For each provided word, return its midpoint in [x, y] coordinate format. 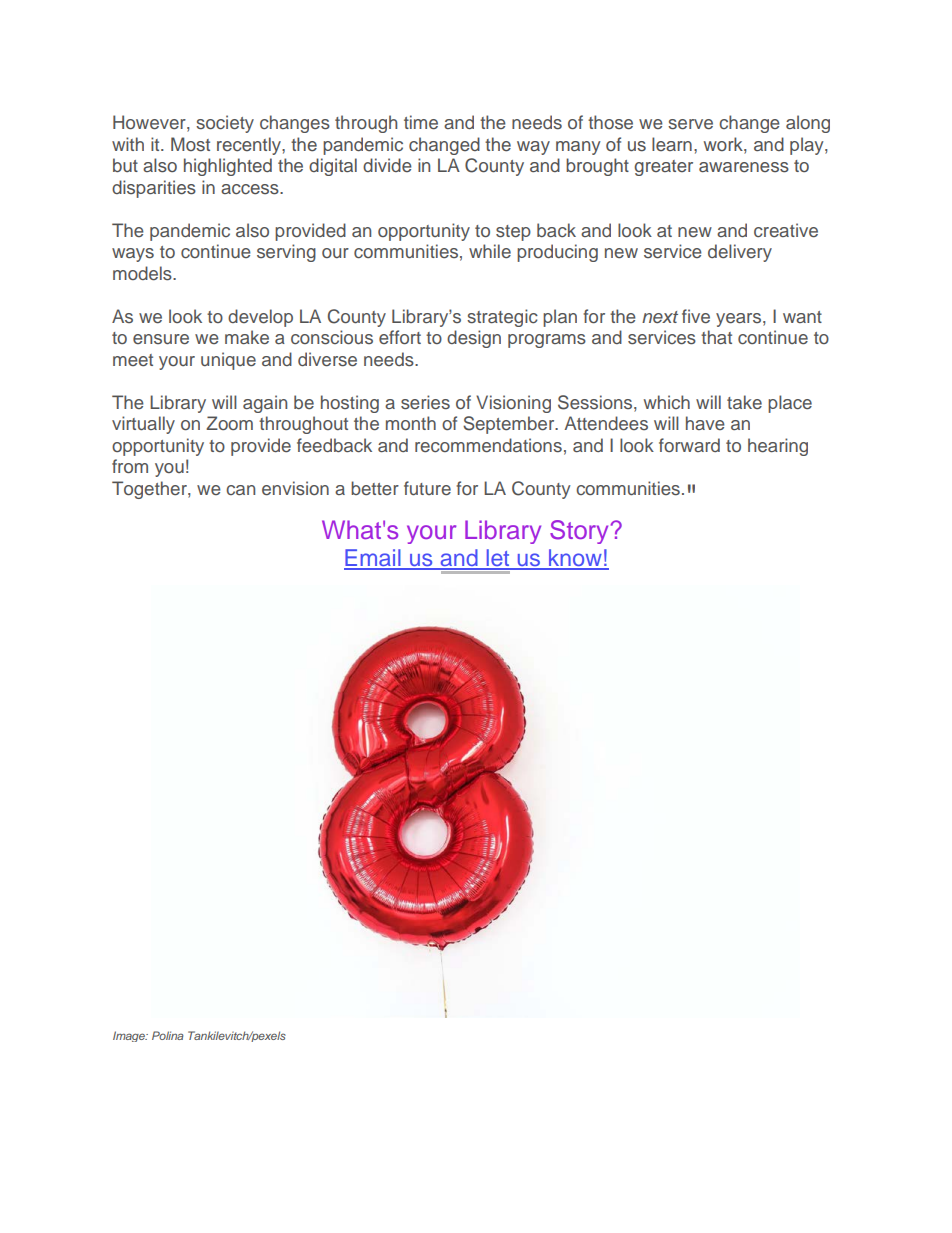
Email [373, 559]
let [498, 559]
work [724, 144]
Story [579, 532]
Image [130, 1036]
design [474, 339]
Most [190, 144]
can [240, 490]
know [575, 559]
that [716, 337]
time [421, 122]
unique [228, 361]
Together [150, 490]
